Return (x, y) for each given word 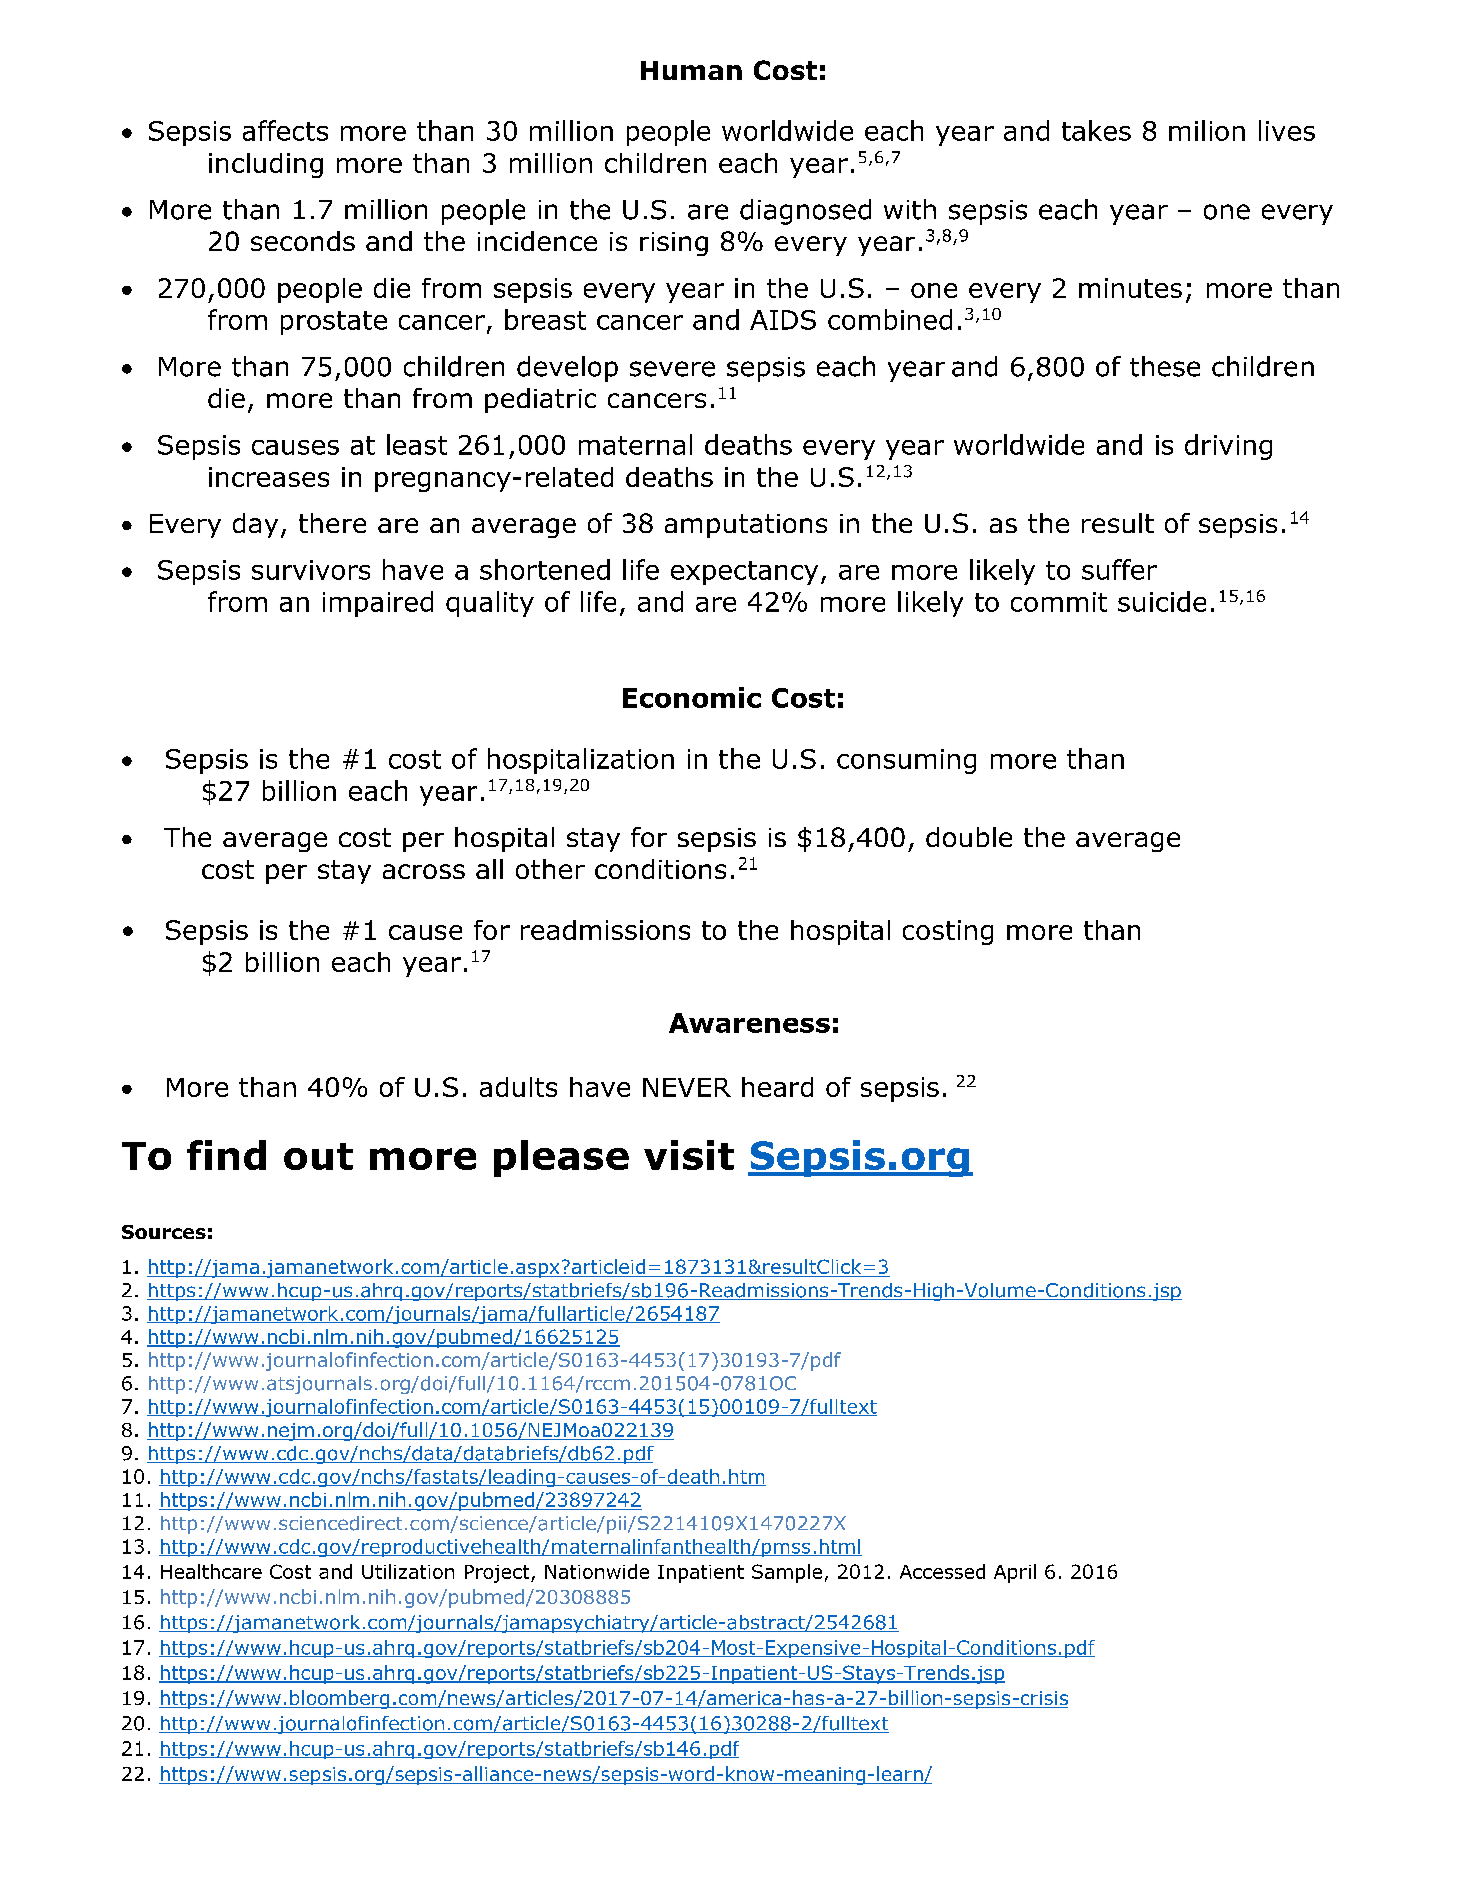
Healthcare (211, 1571)
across (424, 871)
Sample (787, 1573)
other (550, 869)
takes (1096, 130)
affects (285, 130)
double (969, 837)
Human (691, 70)
